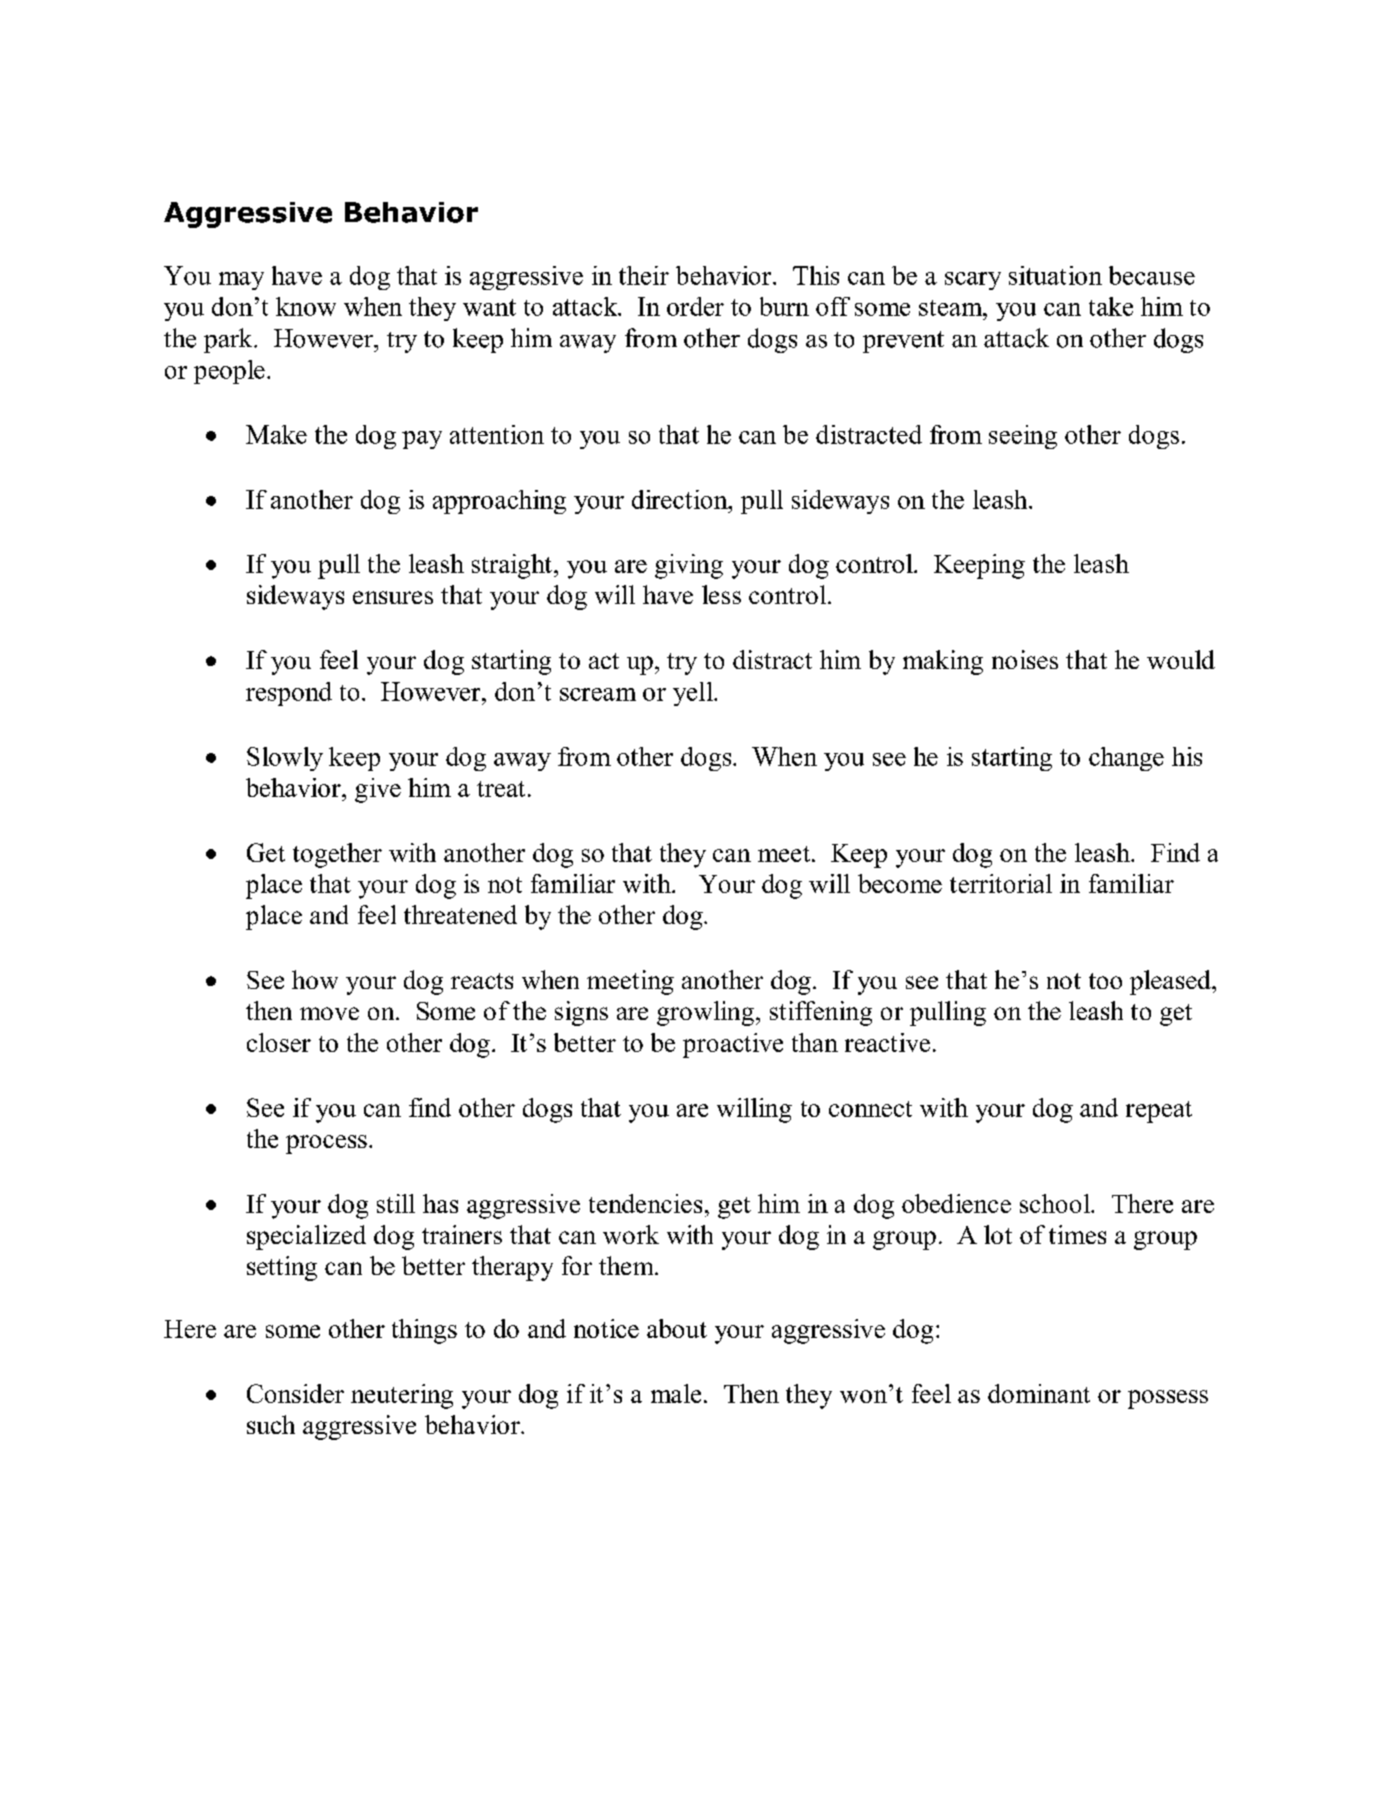 The width and height of the screenshot is (1392, 1802). I want to click on order, so click(695, 306).
